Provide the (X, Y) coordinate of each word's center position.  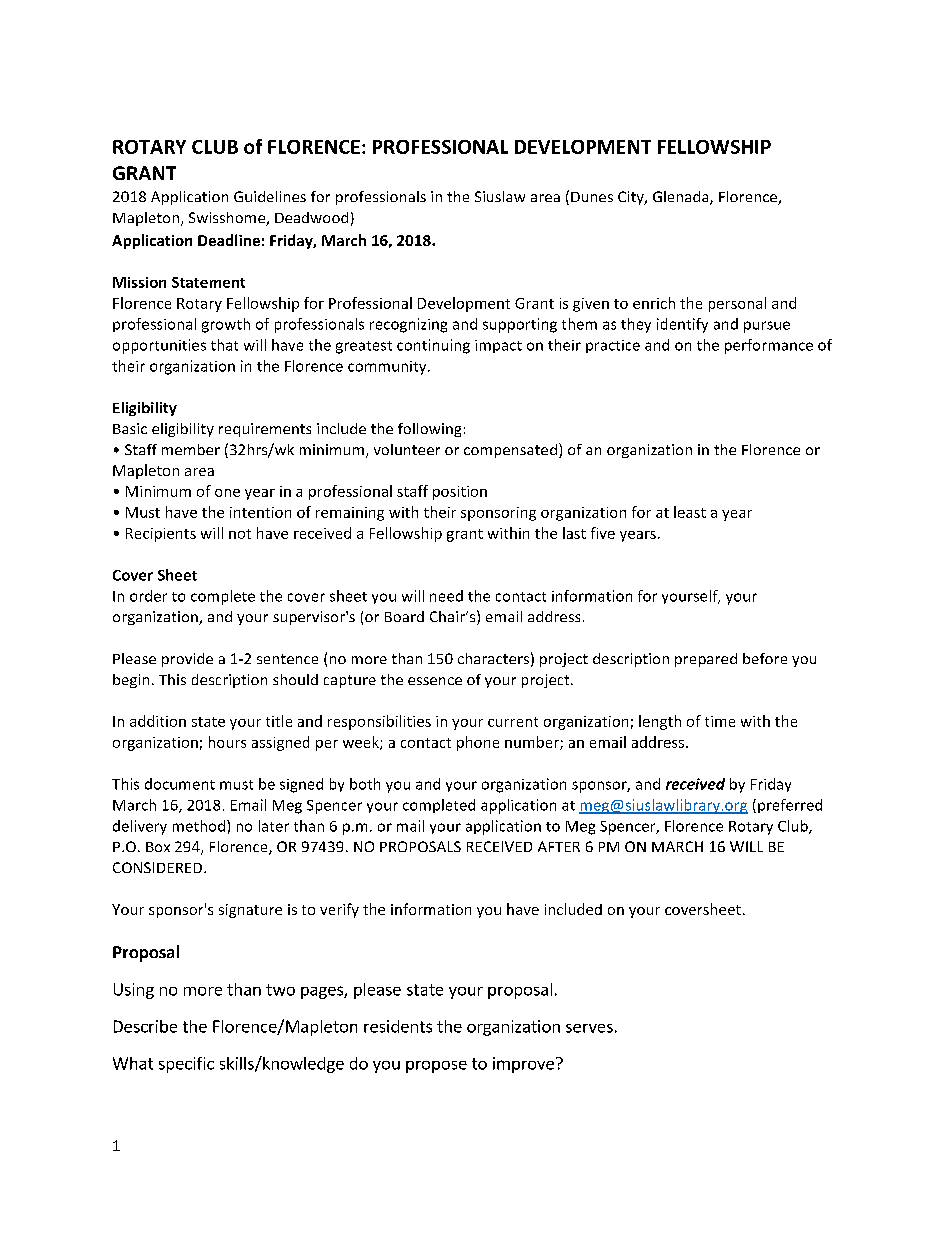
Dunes (592, 197)
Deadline (229, 240)
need (446, 596)
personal (737, 304)
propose (436, 1067)
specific (186, 1065)
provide (187, 660)
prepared (706, 660)
